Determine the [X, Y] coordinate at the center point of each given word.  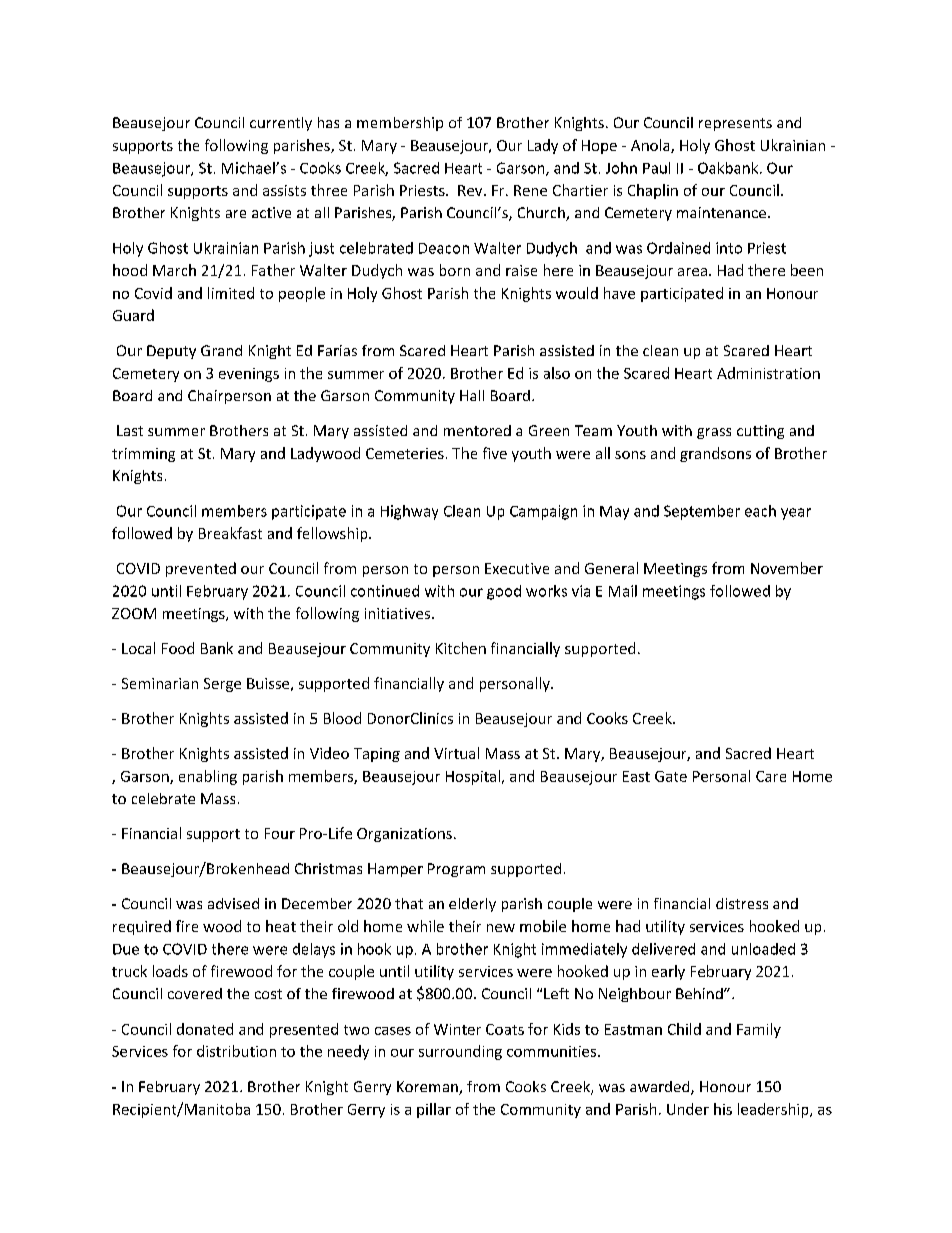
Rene [530, 190]
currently [281, 124]
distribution [236, 1051]
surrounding [460, 1052]
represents [735, 124]
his [723, 1109]
